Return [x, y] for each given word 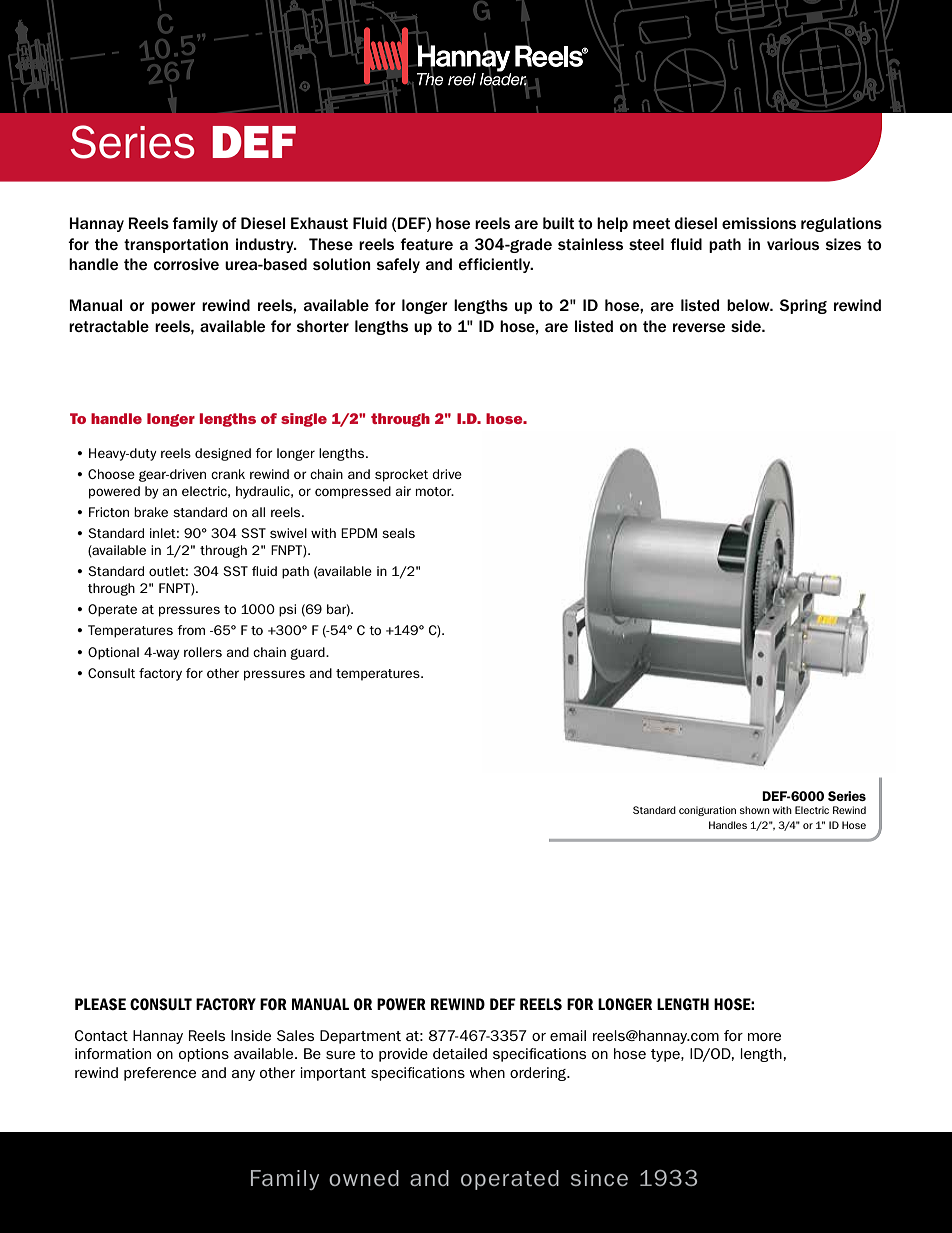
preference [160, 1074]
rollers [203, 652]
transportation [176, 245]
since [599, 1178]
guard [308, 653]
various [793, 244]
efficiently [496, 265]
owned [364, 1178]
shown [755, 810]
